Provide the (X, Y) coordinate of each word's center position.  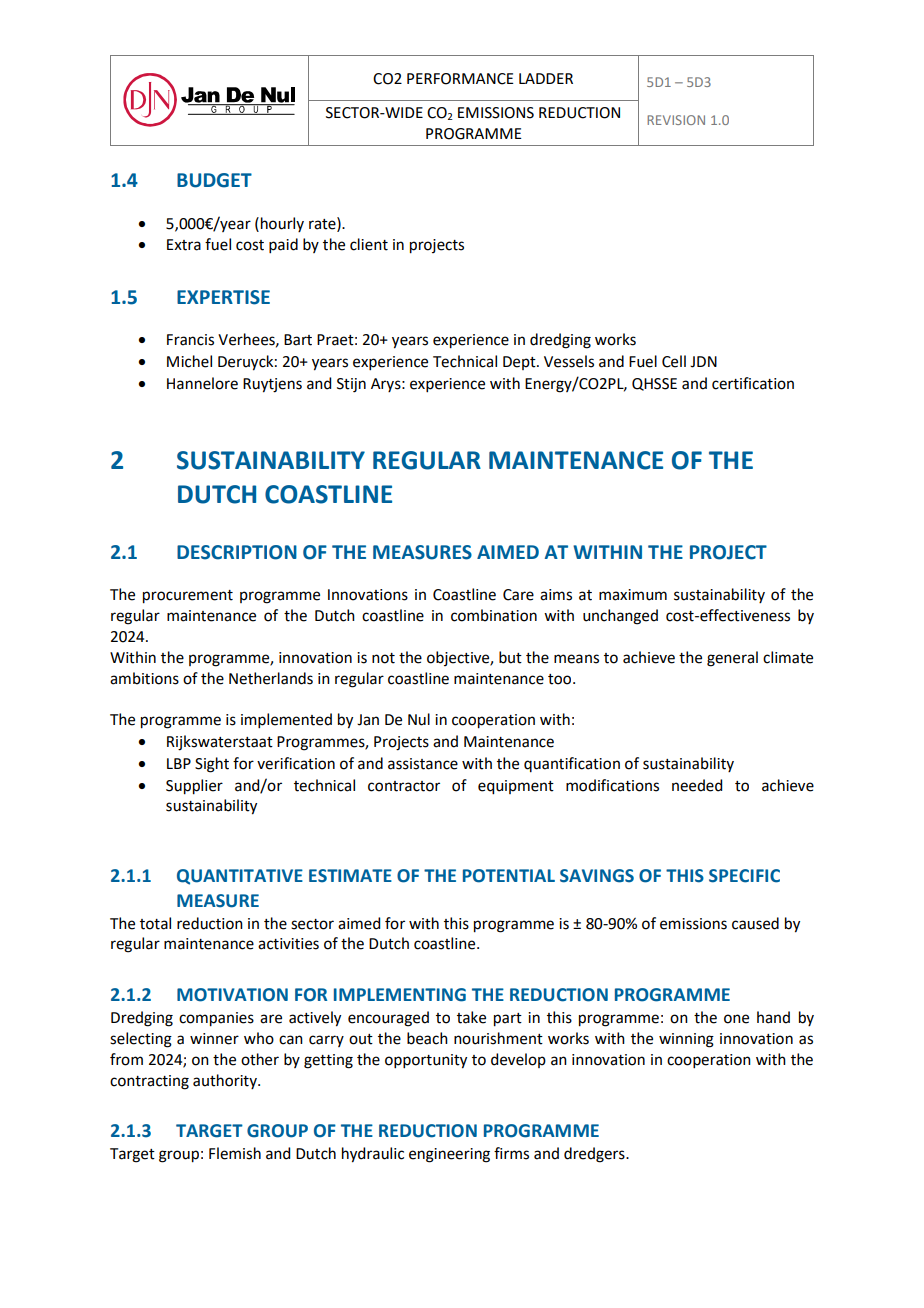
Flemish (235, 1153)
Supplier (194, 787)
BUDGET (214, 180)
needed (697, 785)
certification (753, 383)
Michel (189, 361)
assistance (423, 764)
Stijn (351, 385)
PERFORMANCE (460, 79)
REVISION (676, 120)
